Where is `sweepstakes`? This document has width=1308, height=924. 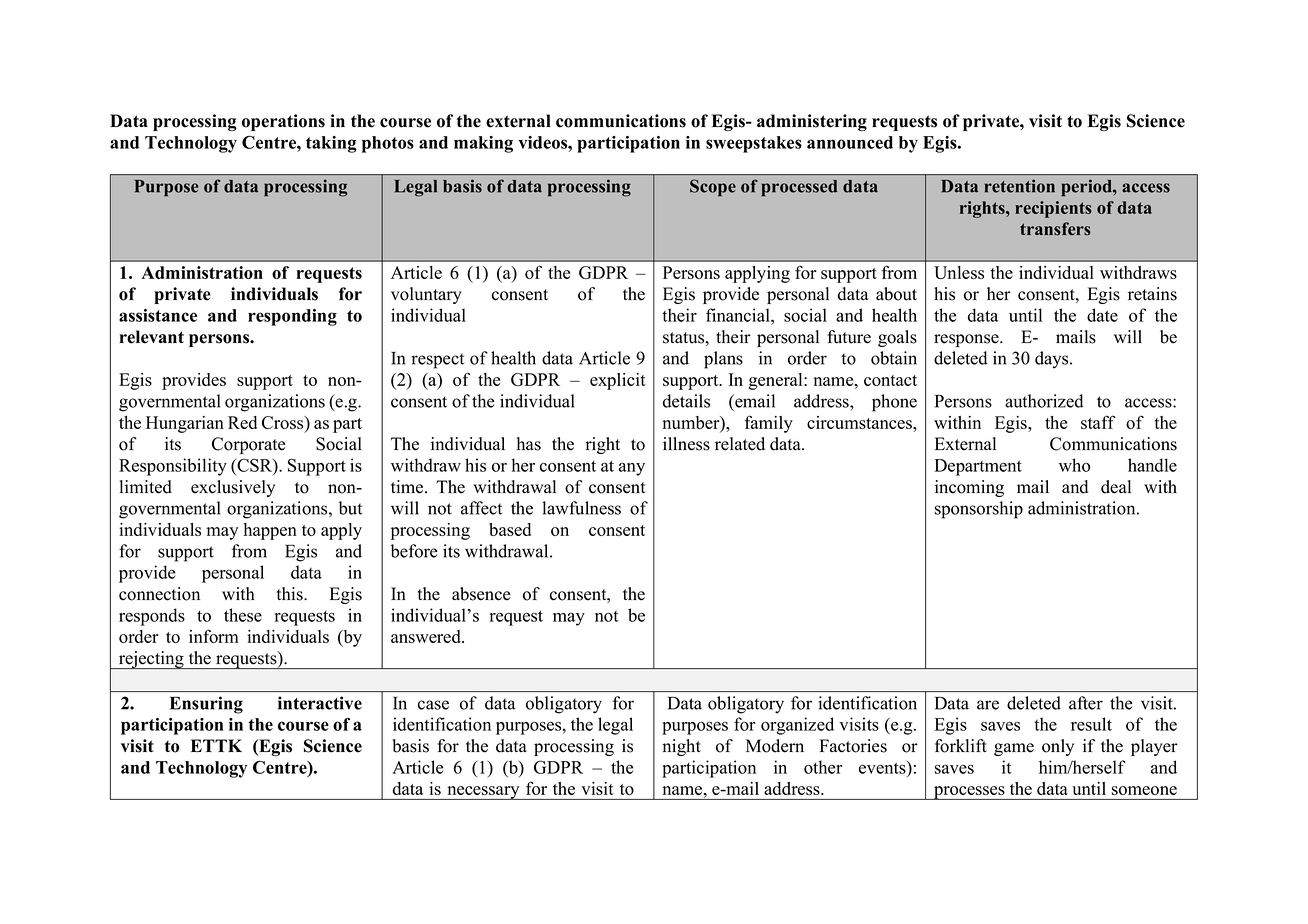 sweepstakes is located at coordinates (754, 144).
